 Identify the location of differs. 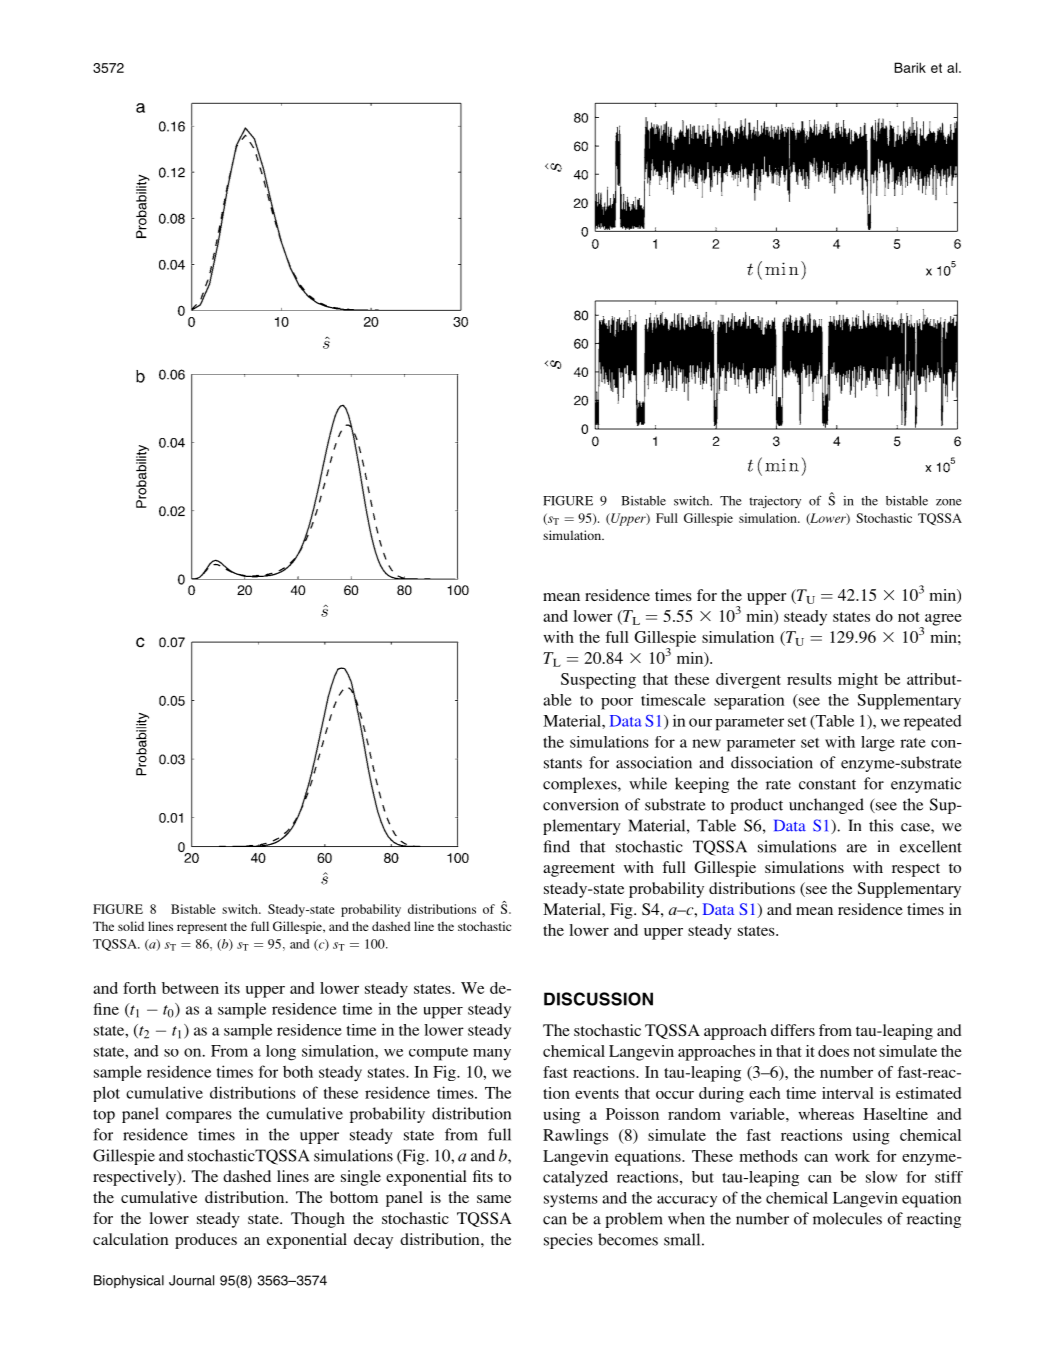
(793, 1030).
